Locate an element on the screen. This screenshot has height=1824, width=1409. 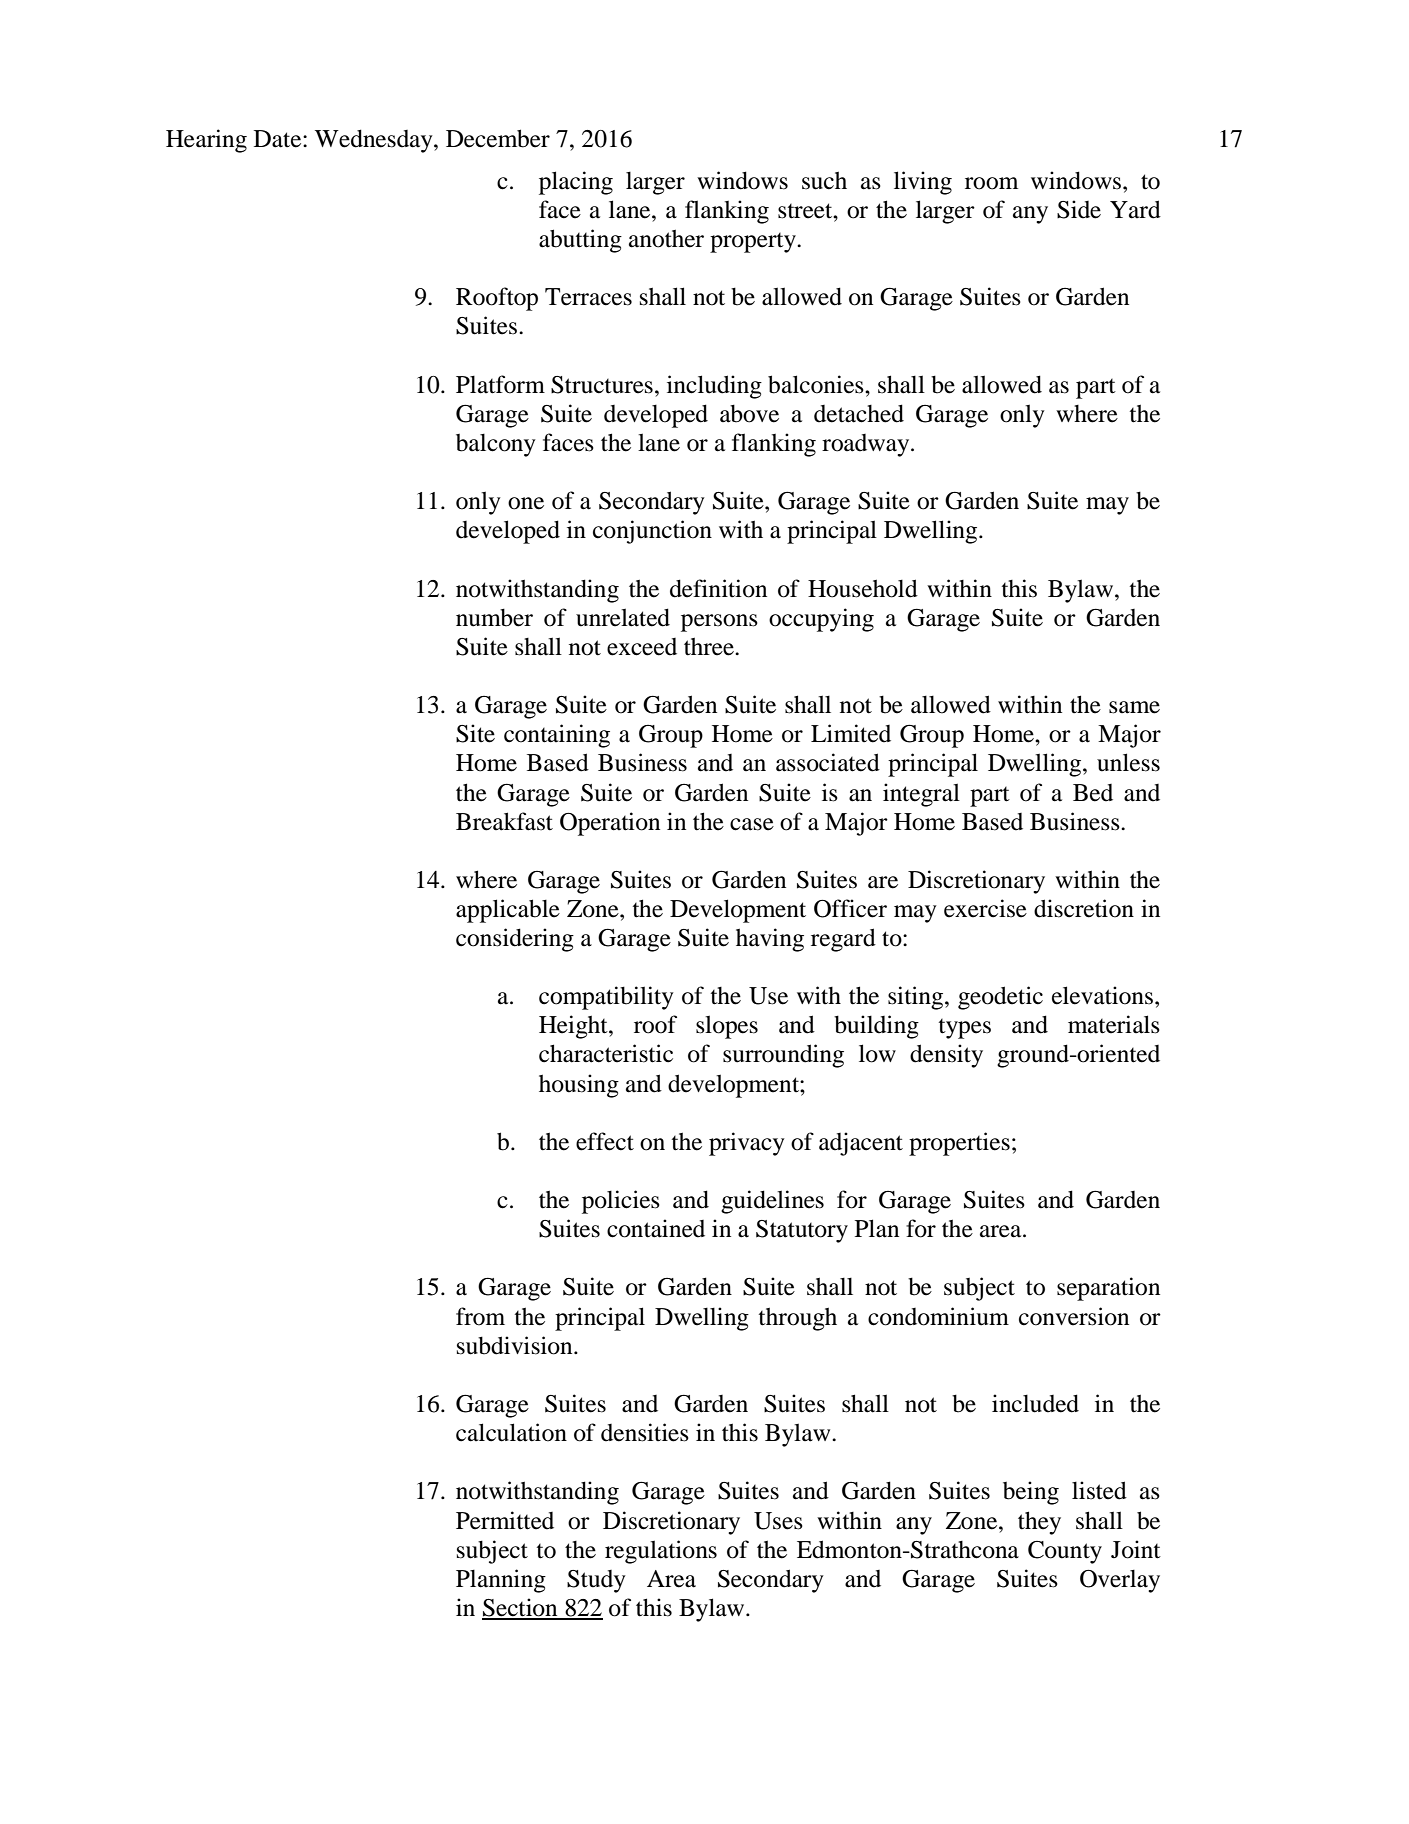
another is located at coordinates (666, 238).
